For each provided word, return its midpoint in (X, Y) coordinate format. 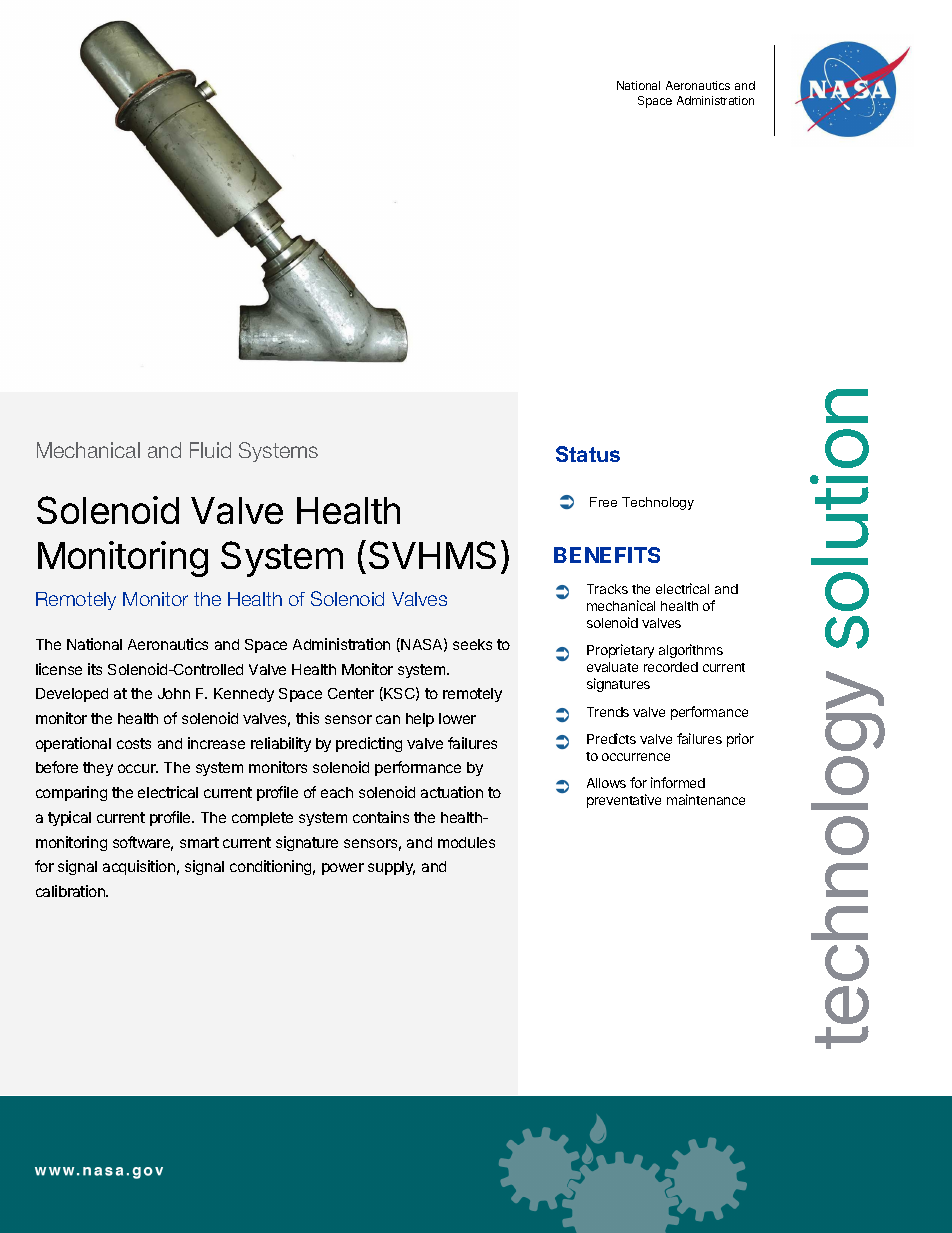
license (59, 669)
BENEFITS (607, 555)
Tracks (607, 589)
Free (603, 502)
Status (588, 454)
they (98, 769)
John (174, 693)
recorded (671, 667)
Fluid (210, 450)
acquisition (139, 867)
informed (678, 782)
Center (351, 693)
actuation (452, 792)
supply (391, 868)
